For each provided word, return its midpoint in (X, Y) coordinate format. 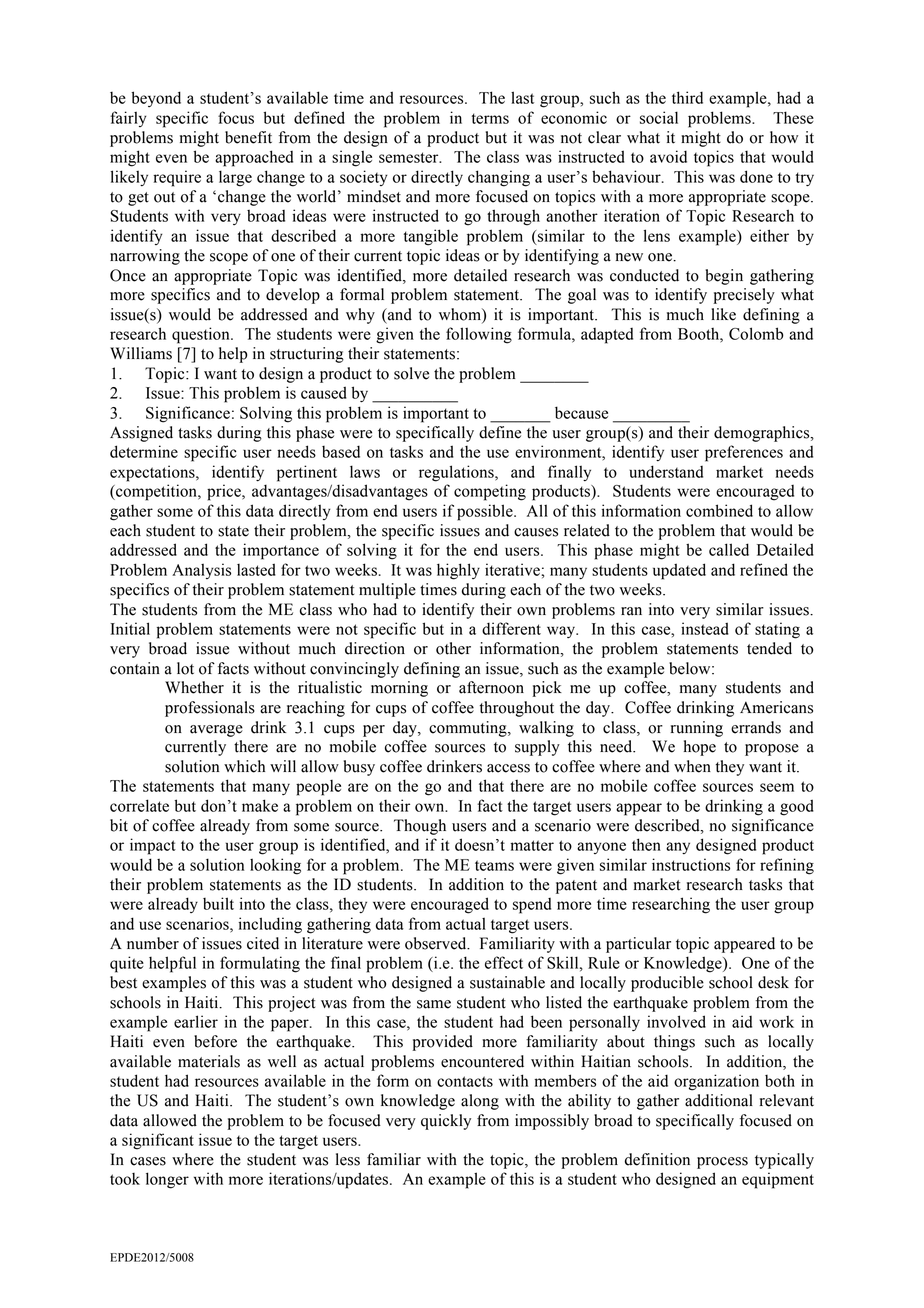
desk (773, 982)
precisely (744, 296)
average (216, 731)
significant (158, 1141)
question (202, 335)
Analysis (201, 571)
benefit (248, 137)
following (479, 335)
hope (700, 748)
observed (437, 943)
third (687, 97)
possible (486, 512)
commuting (469, 729)
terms (490, 118)
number (153, 943)
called (729, 549)
